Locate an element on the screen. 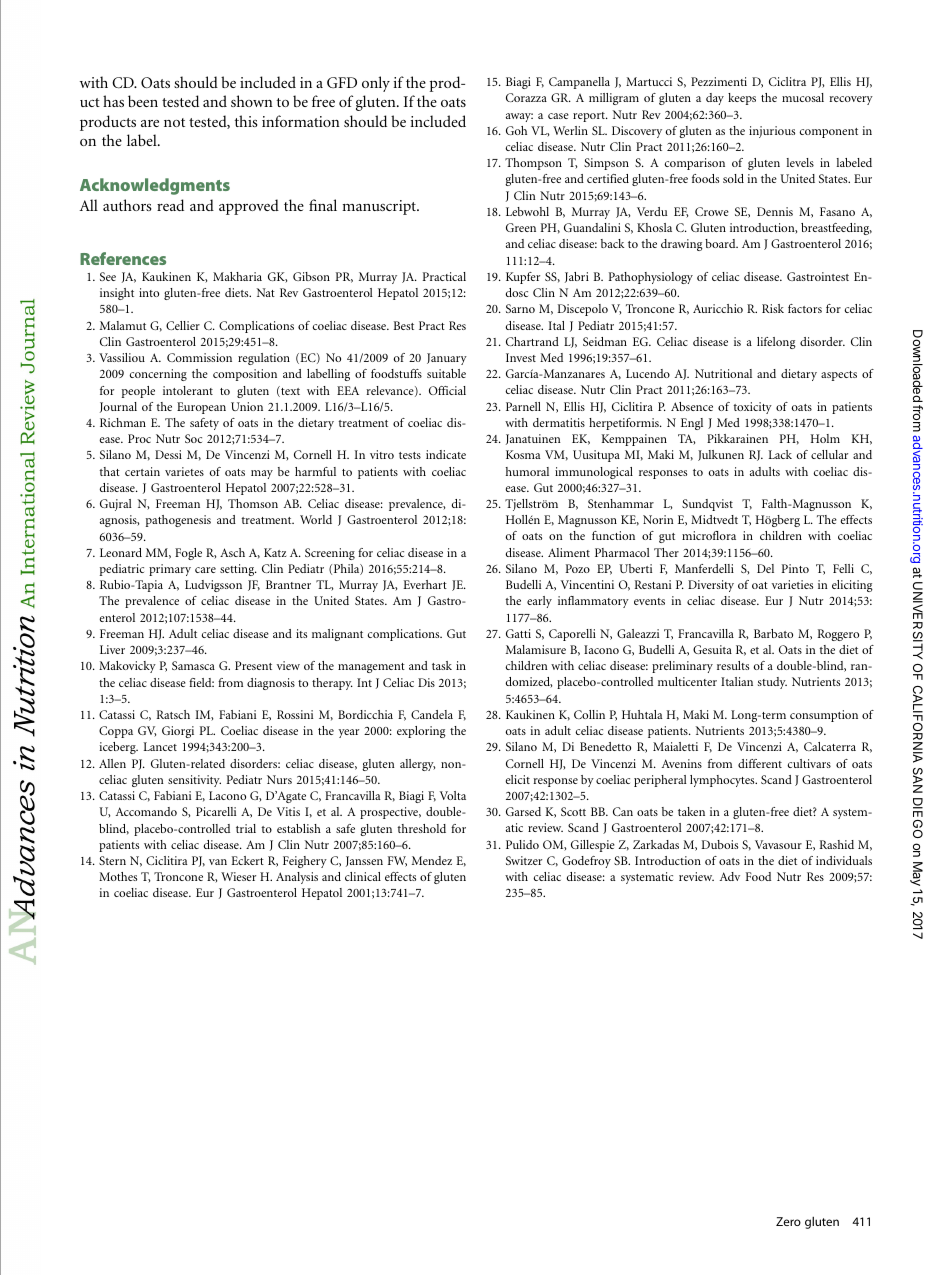  January is located at coordinates (447, 359).
